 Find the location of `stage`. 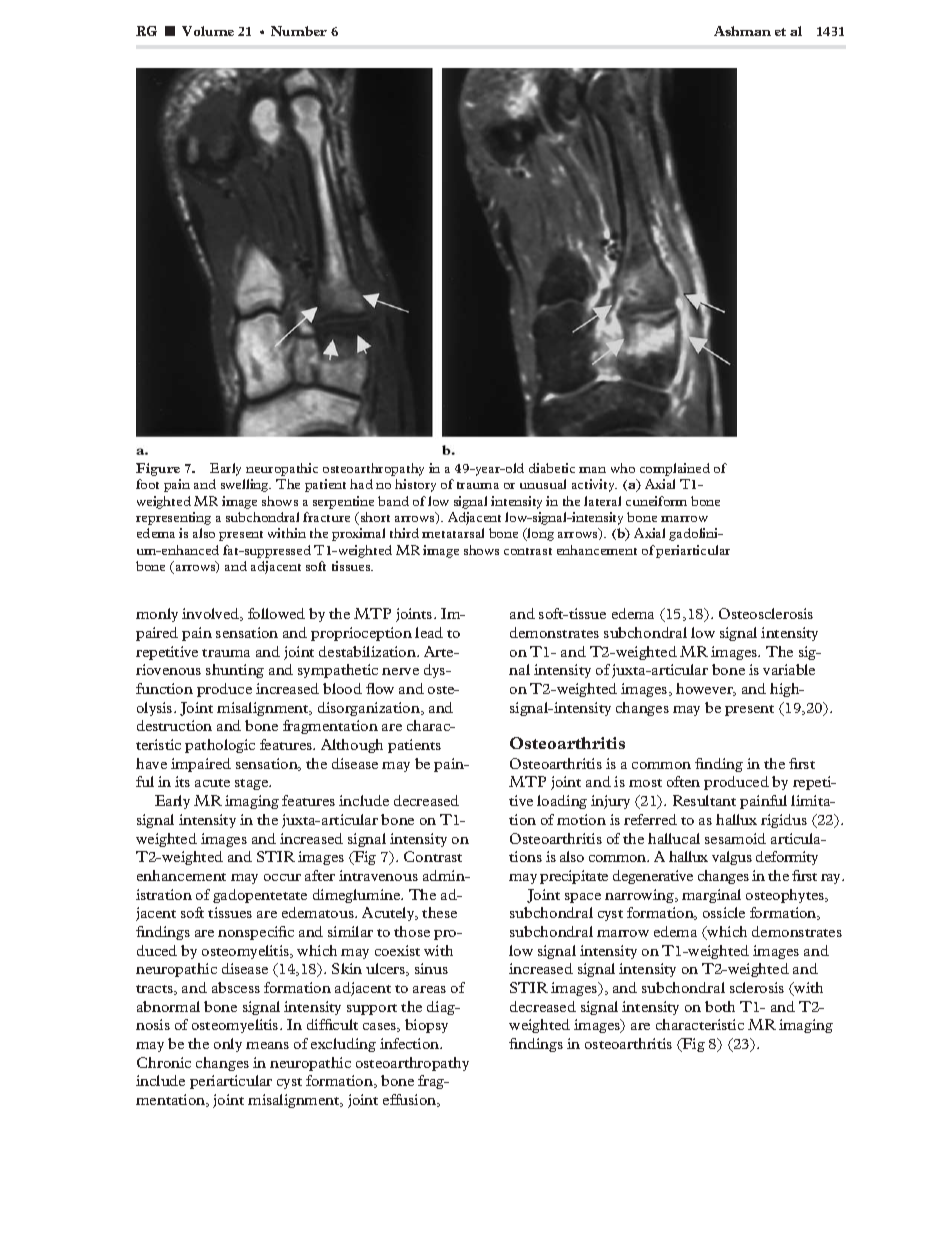

stage is located at coordinates (253, 784).
